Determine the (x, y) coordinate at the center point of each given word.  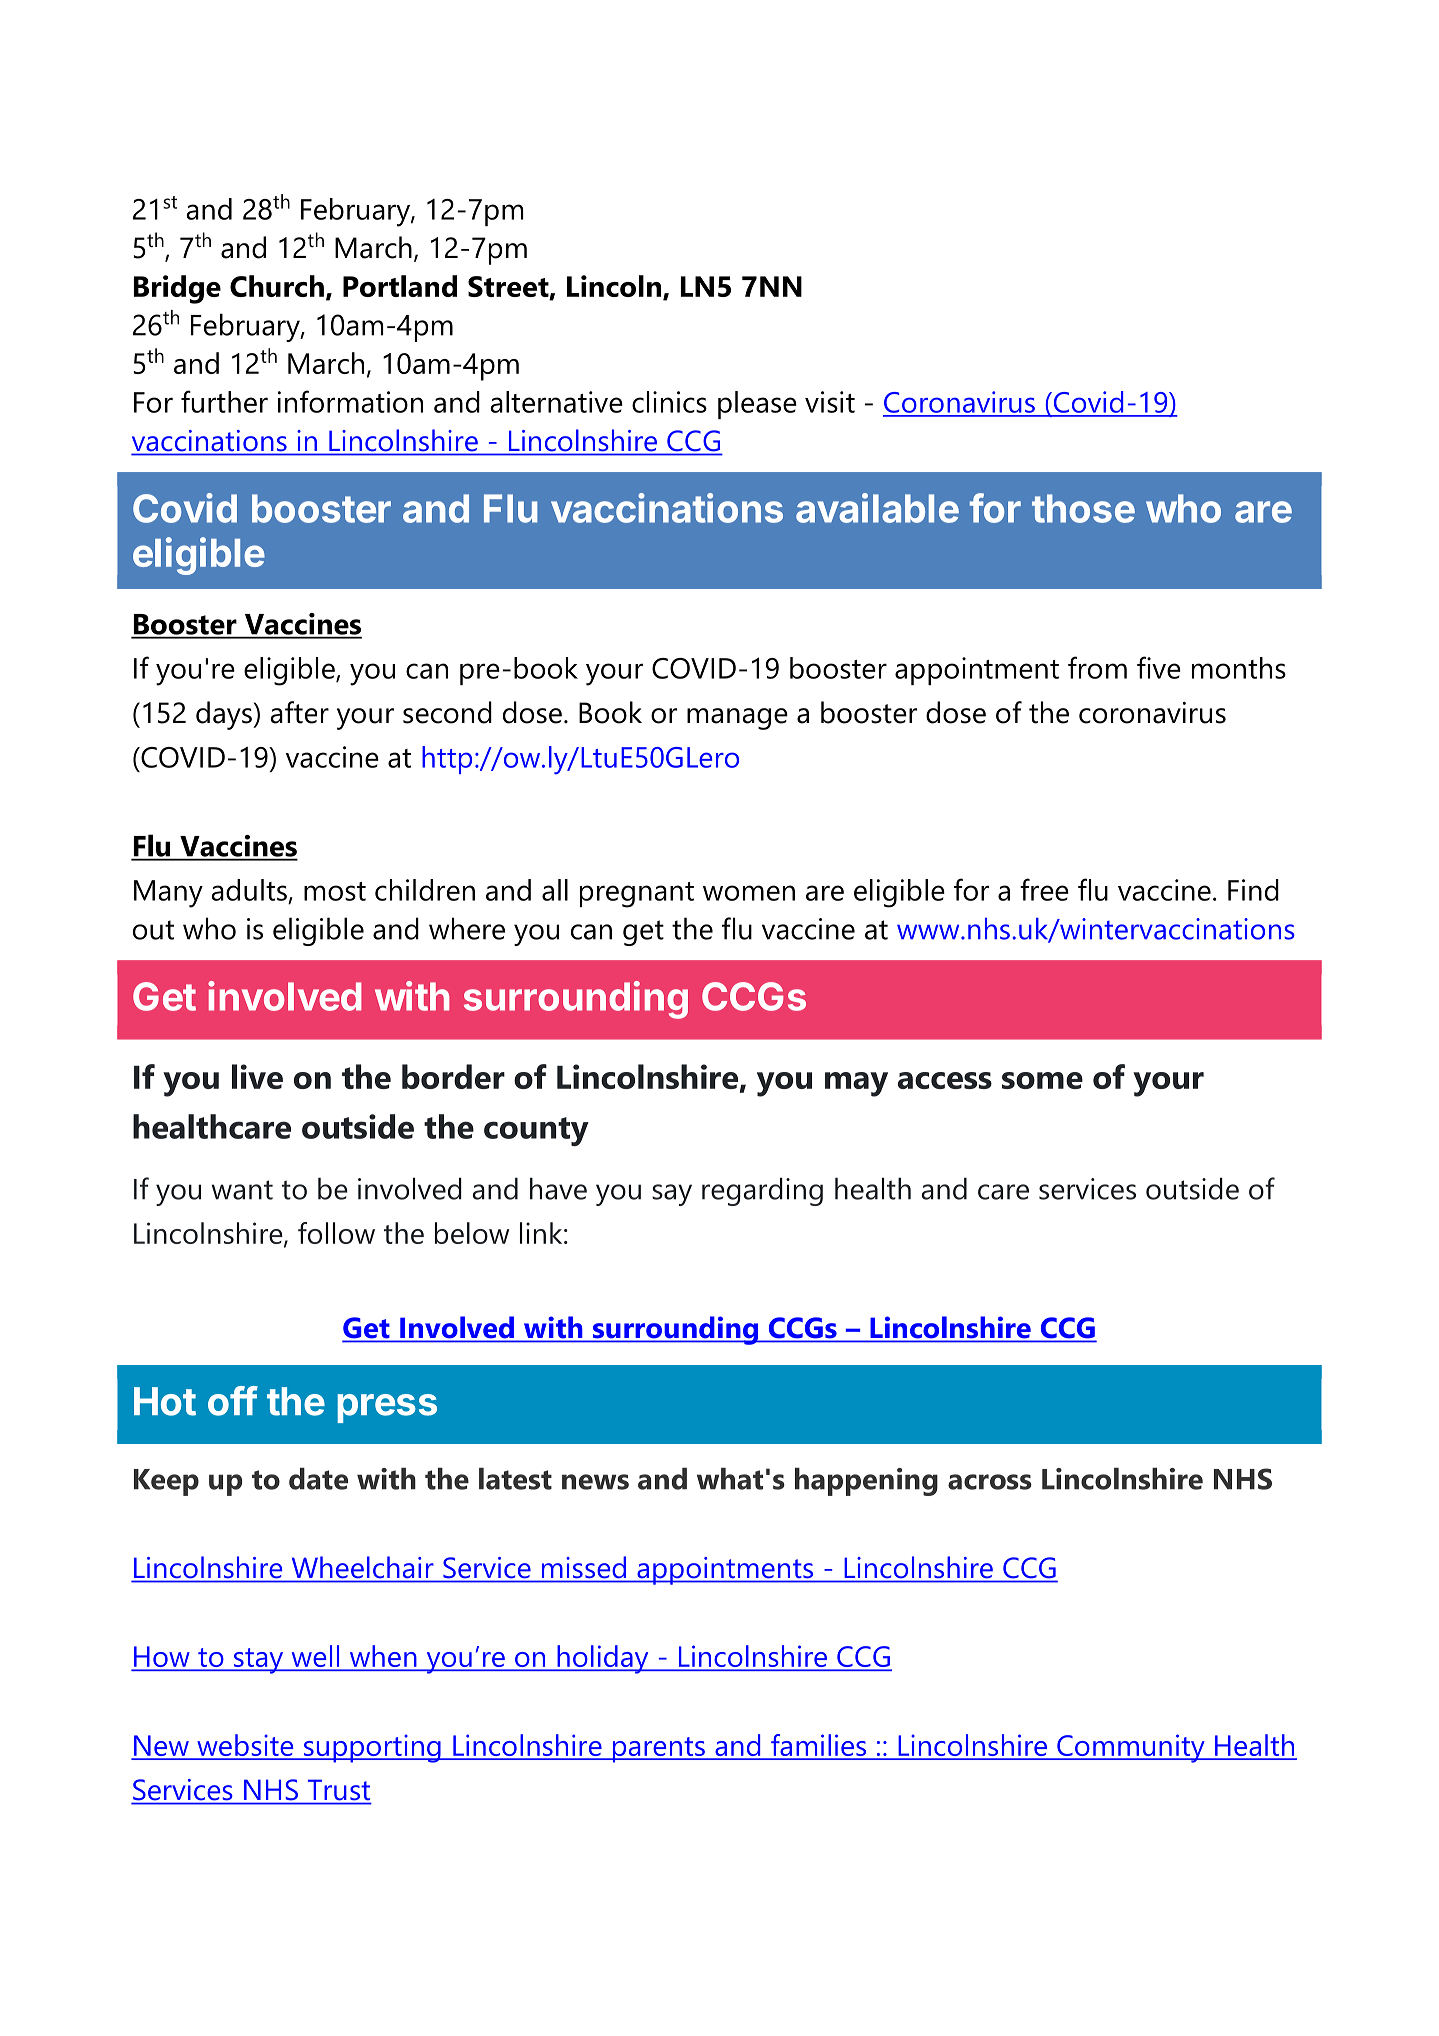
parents (658, 1750)
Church (277, 286)
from (1097, 667)
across (990, 1482)
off (233, 1401)
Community (1131, 1748)
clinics (669, 402)
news (595, 1482)
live (257, 1076)
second (447, 712)
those (1083, 508)
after (300, 712)
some (1042, 1080)
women (749, 893)
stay (259, 1661)
